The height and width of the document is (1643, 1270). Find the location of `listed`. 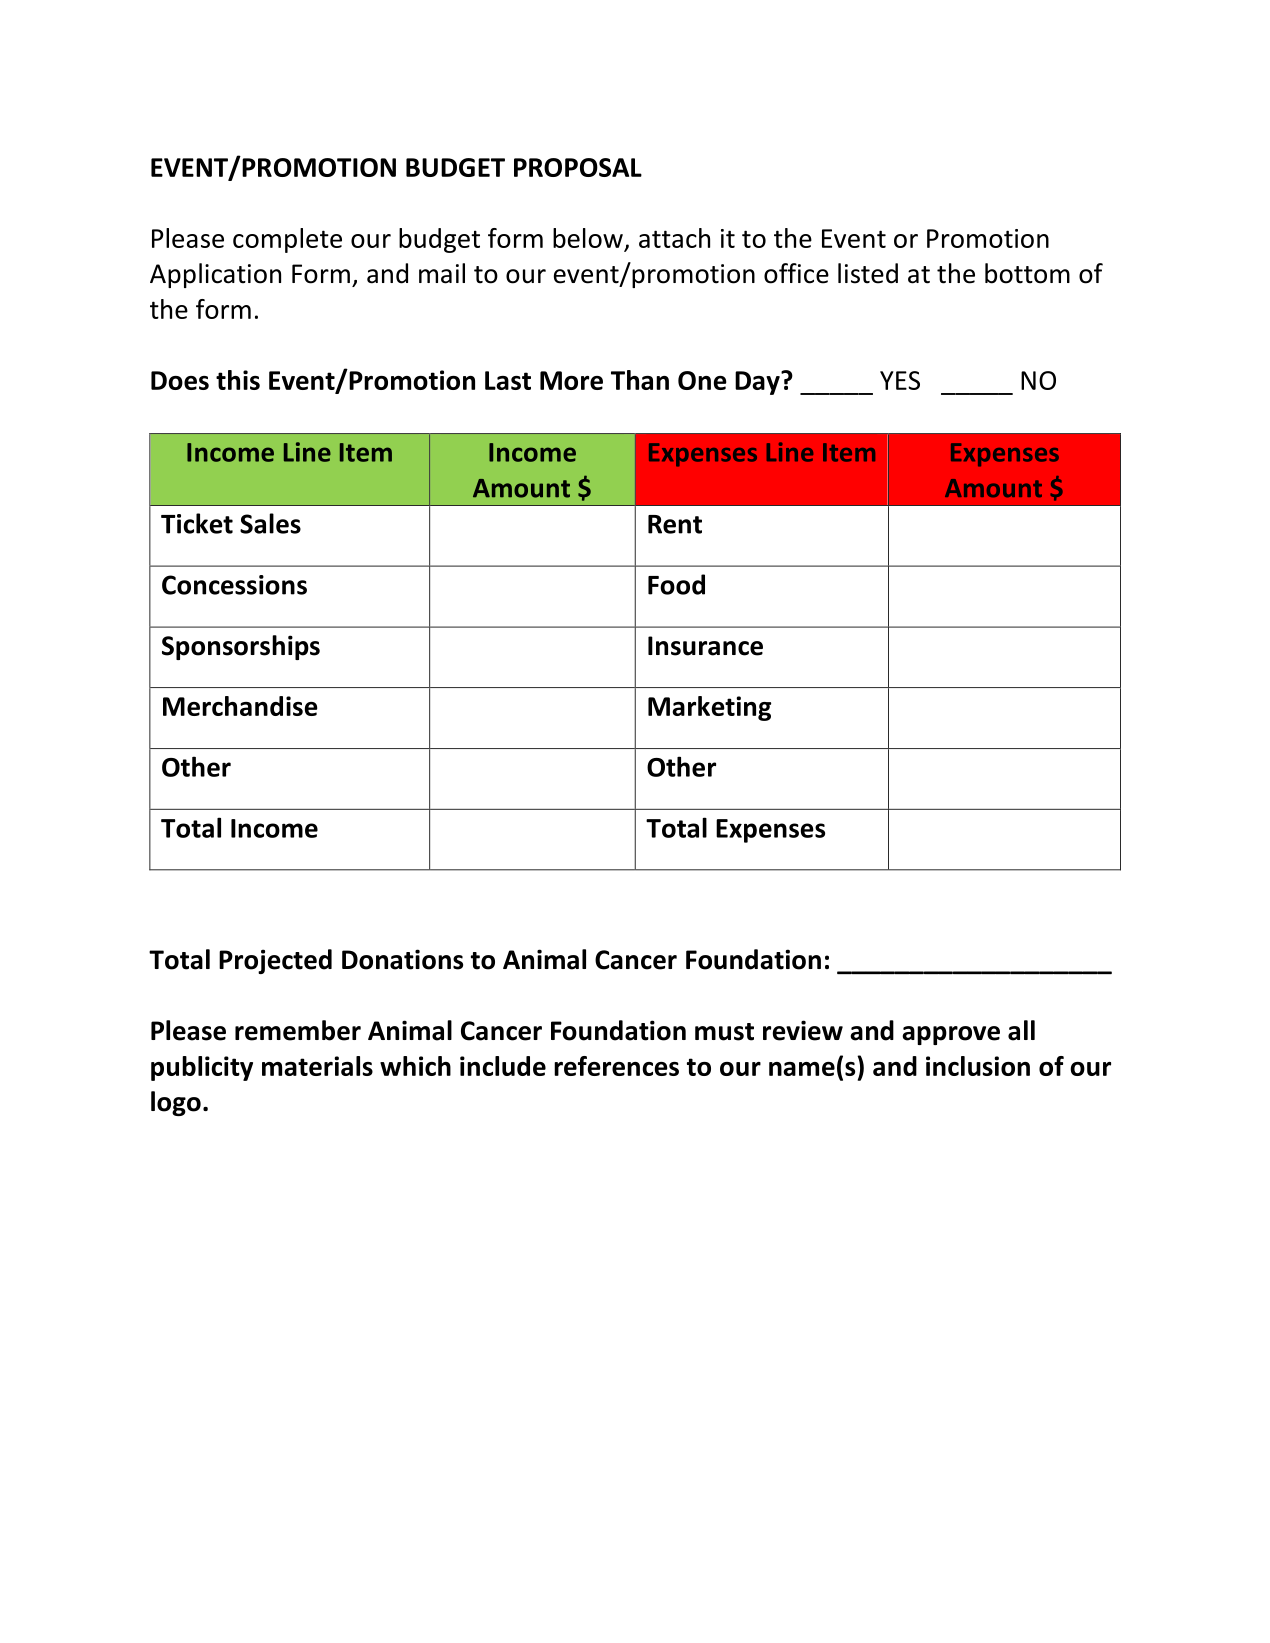

listed is located at coordinates (868, 273).
